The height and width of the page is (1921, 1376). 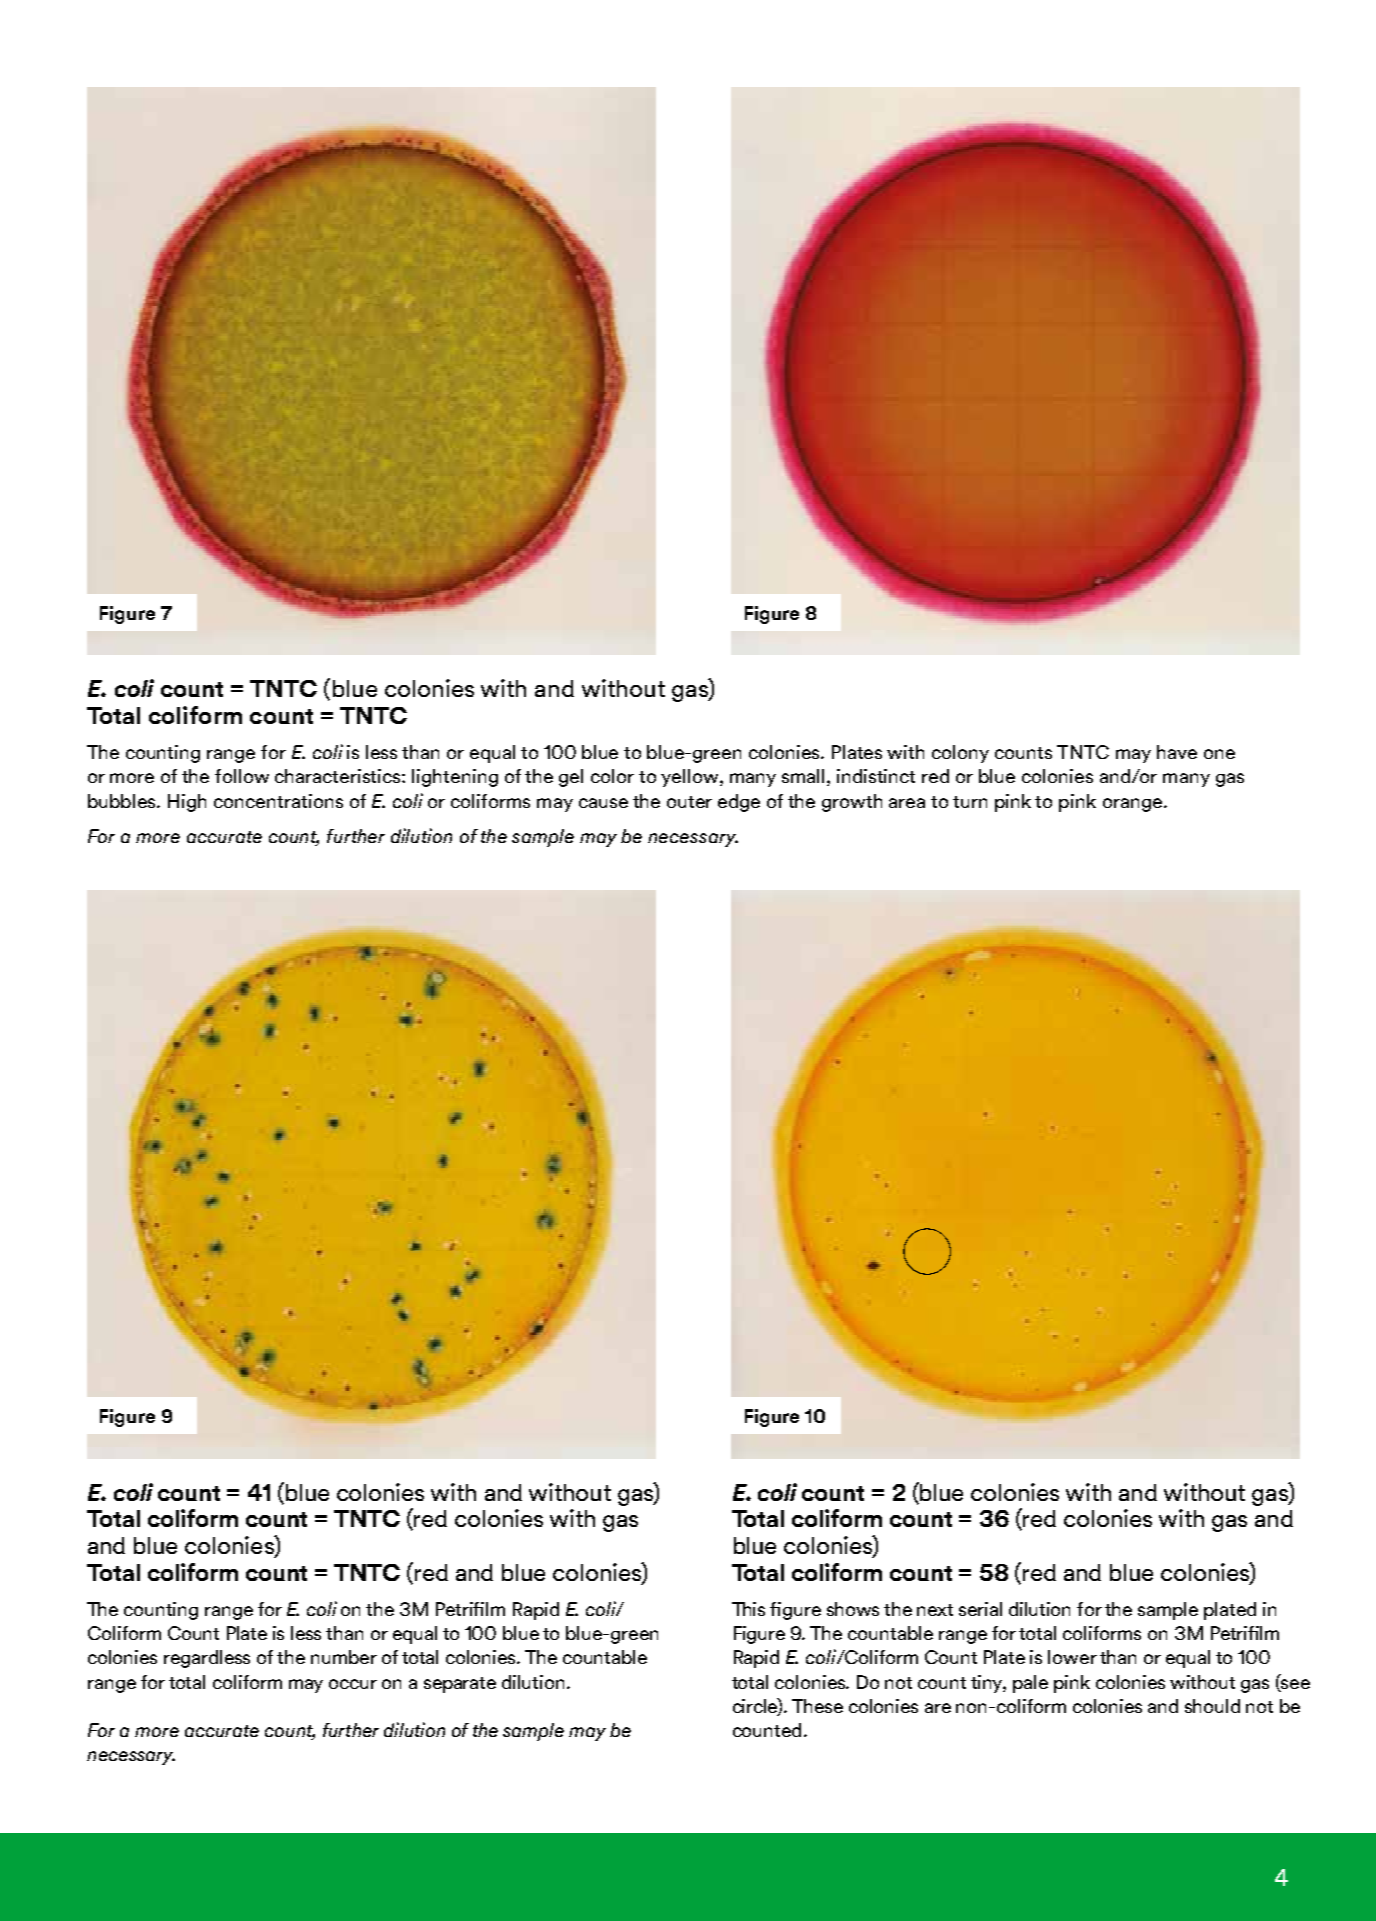 What do you see at coordinates (691, 778) in the page?
I see `yellow` at bounding box center [691, 778].
